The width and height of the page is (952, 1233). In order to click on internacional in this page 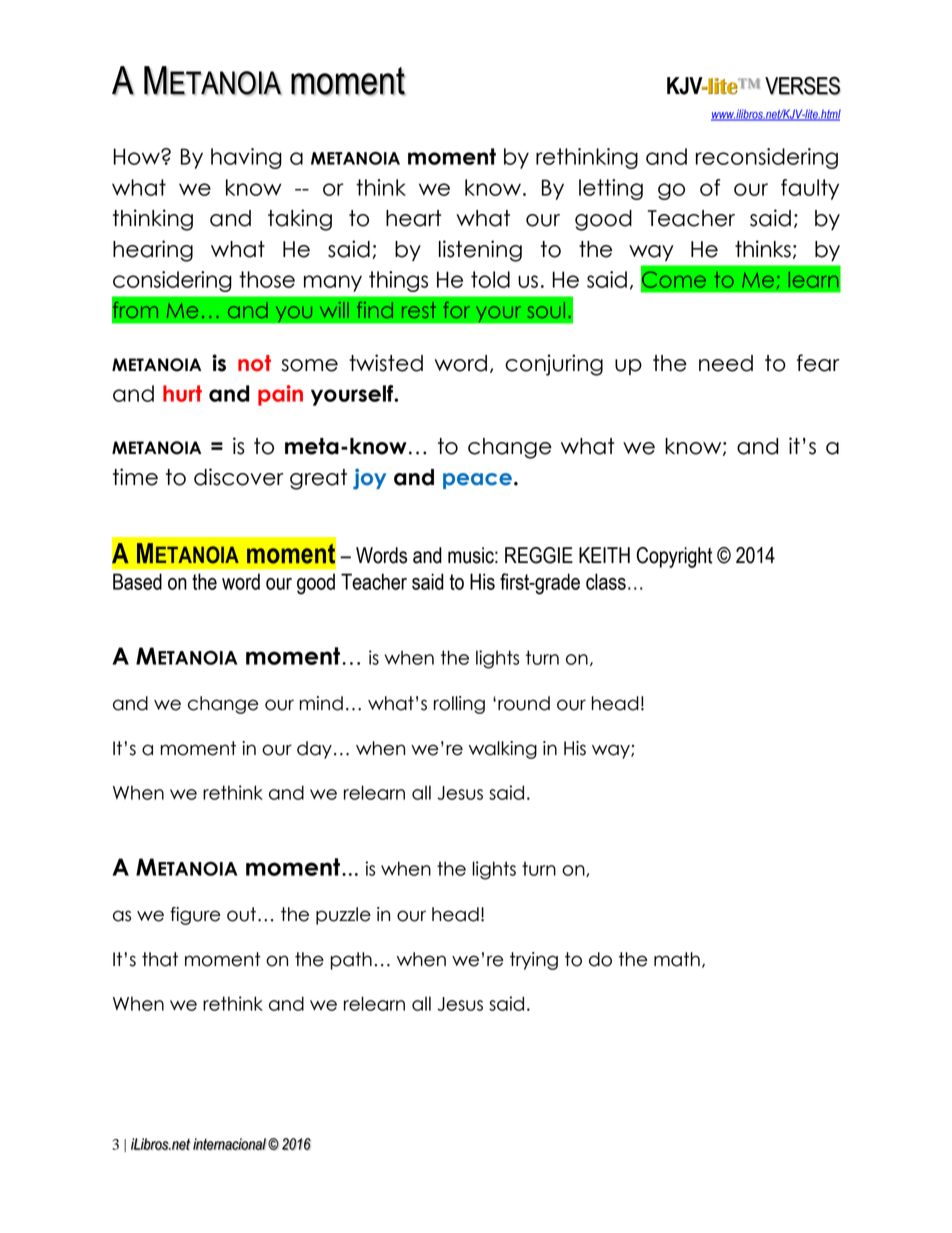, I will do `click(229, 1144)`.
